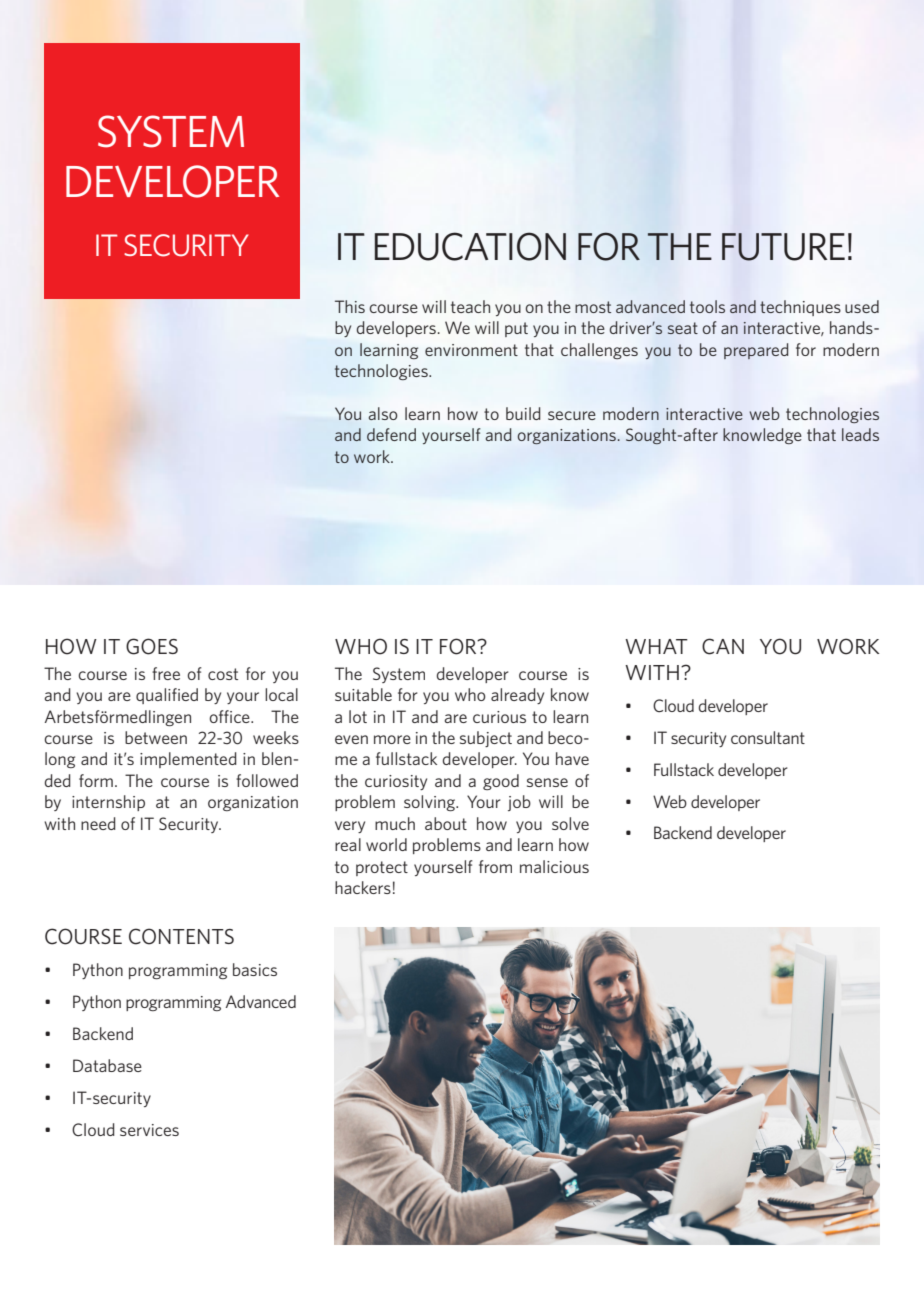 The height and width of the image is (1308, 924). What do you see at coordinates (783, 247) in the image?
I see `FUTURE` at bounding box center [783, 247].
